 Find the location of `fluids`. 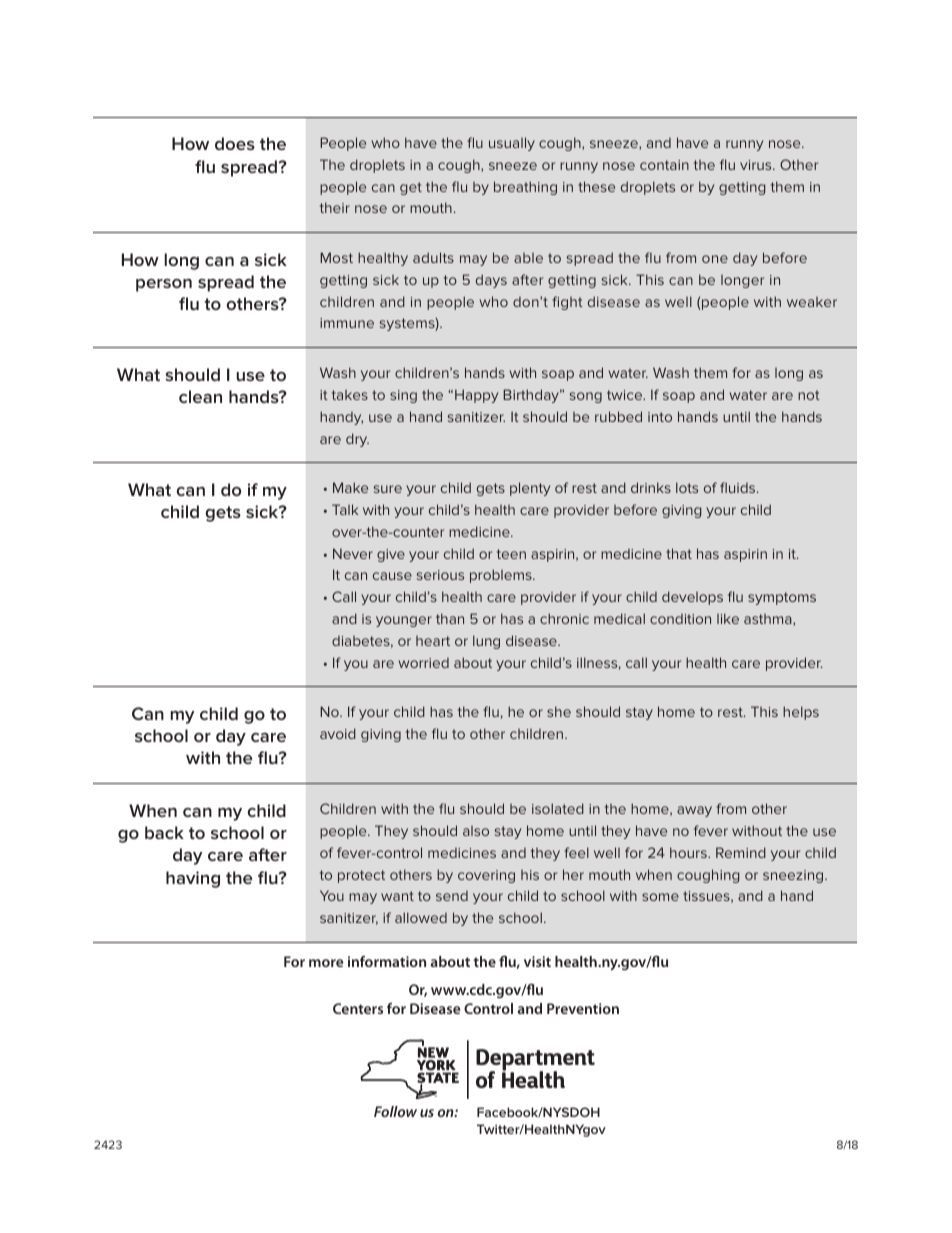

fluids is located at coordinates (739, 487).
